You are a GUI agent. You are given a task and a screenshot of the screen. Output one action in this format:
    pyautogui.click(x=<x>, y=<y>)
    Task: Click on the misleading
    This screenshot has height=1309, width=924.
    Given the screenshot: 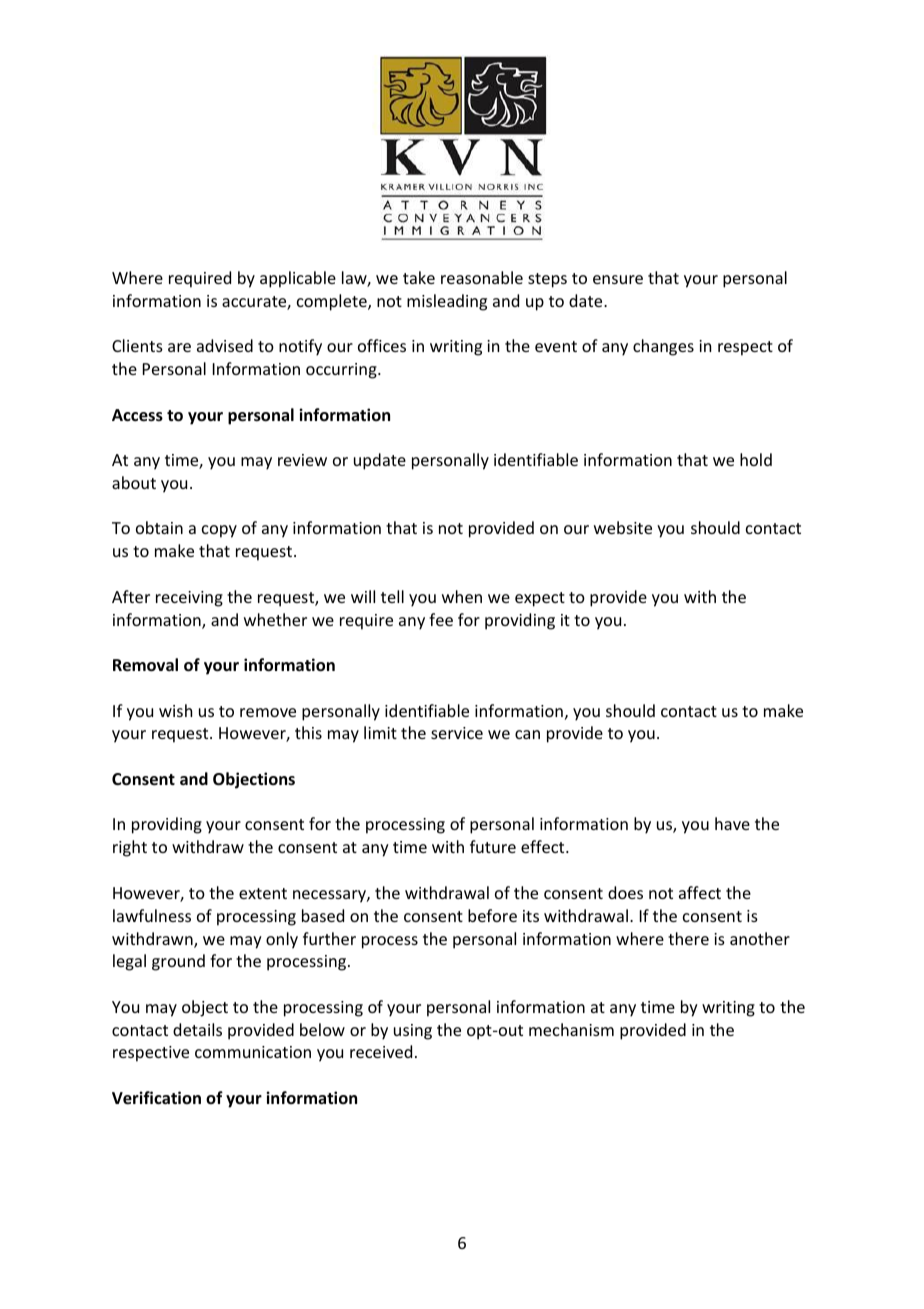 What is the action you would take?
    pyautogui.click(x=447, y=302)
